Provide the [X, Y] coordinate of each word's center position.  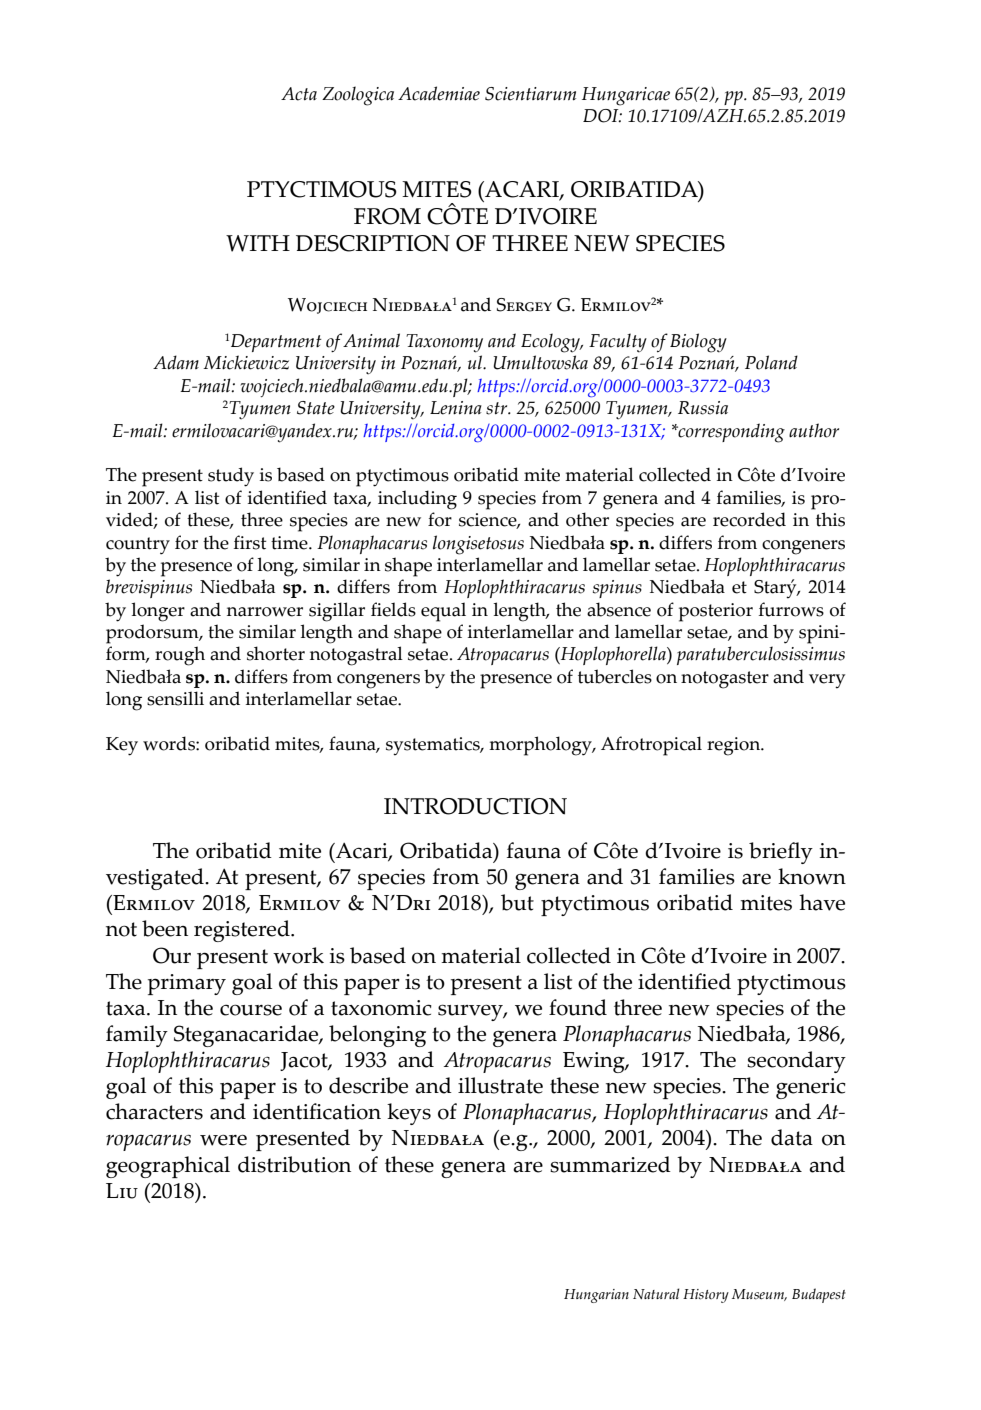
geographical [168, 1167]
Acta [299, 94]
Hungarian [596, 1296]
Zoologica [358, 96]
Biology [698, 343]
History [706, 1296]
